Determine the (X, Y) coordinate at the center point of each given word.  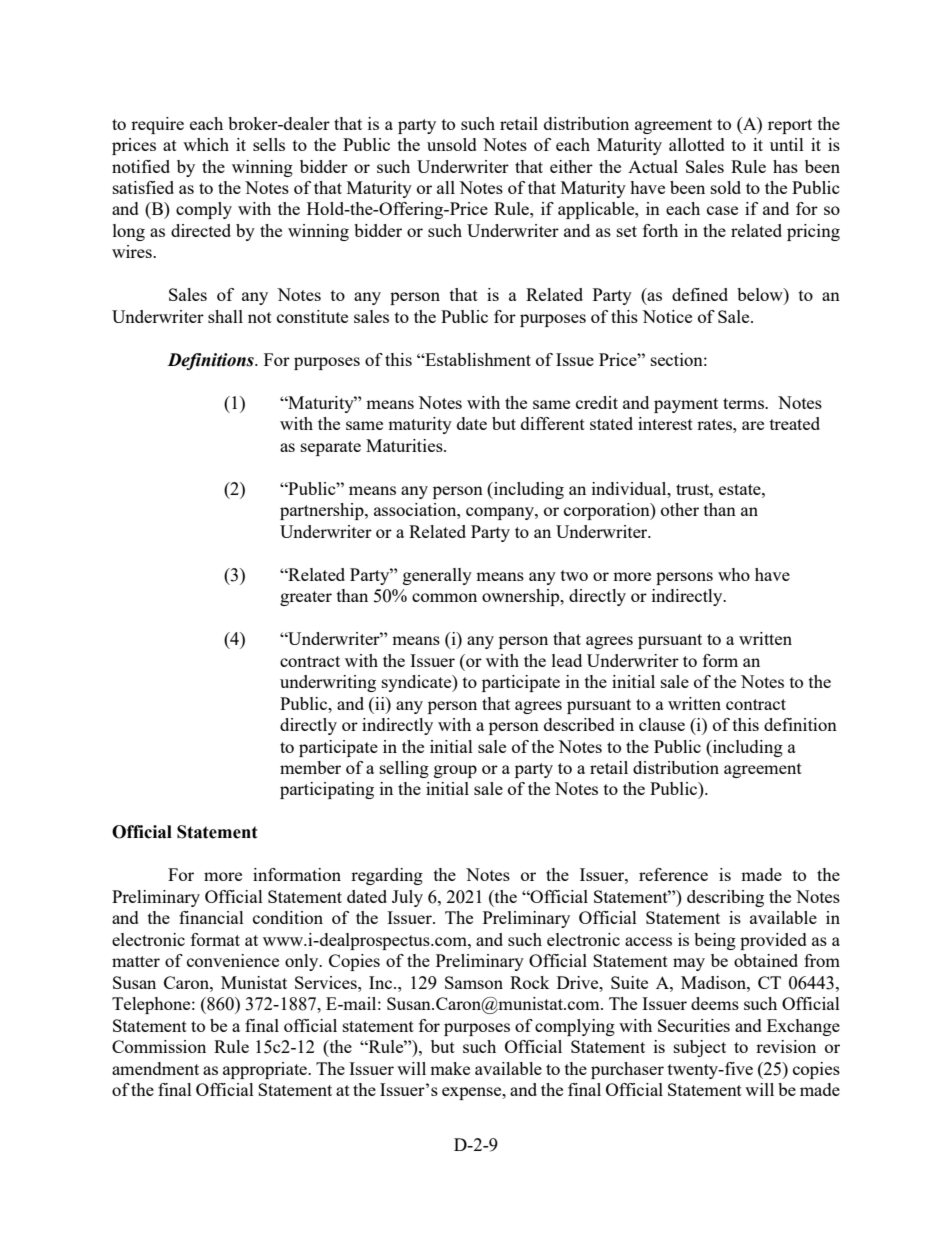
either (571, 166)
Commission (159, 1046)
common (444, 597)
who (734, 574)
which (206, 144)
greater (306, 598)
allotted (697, 144)
